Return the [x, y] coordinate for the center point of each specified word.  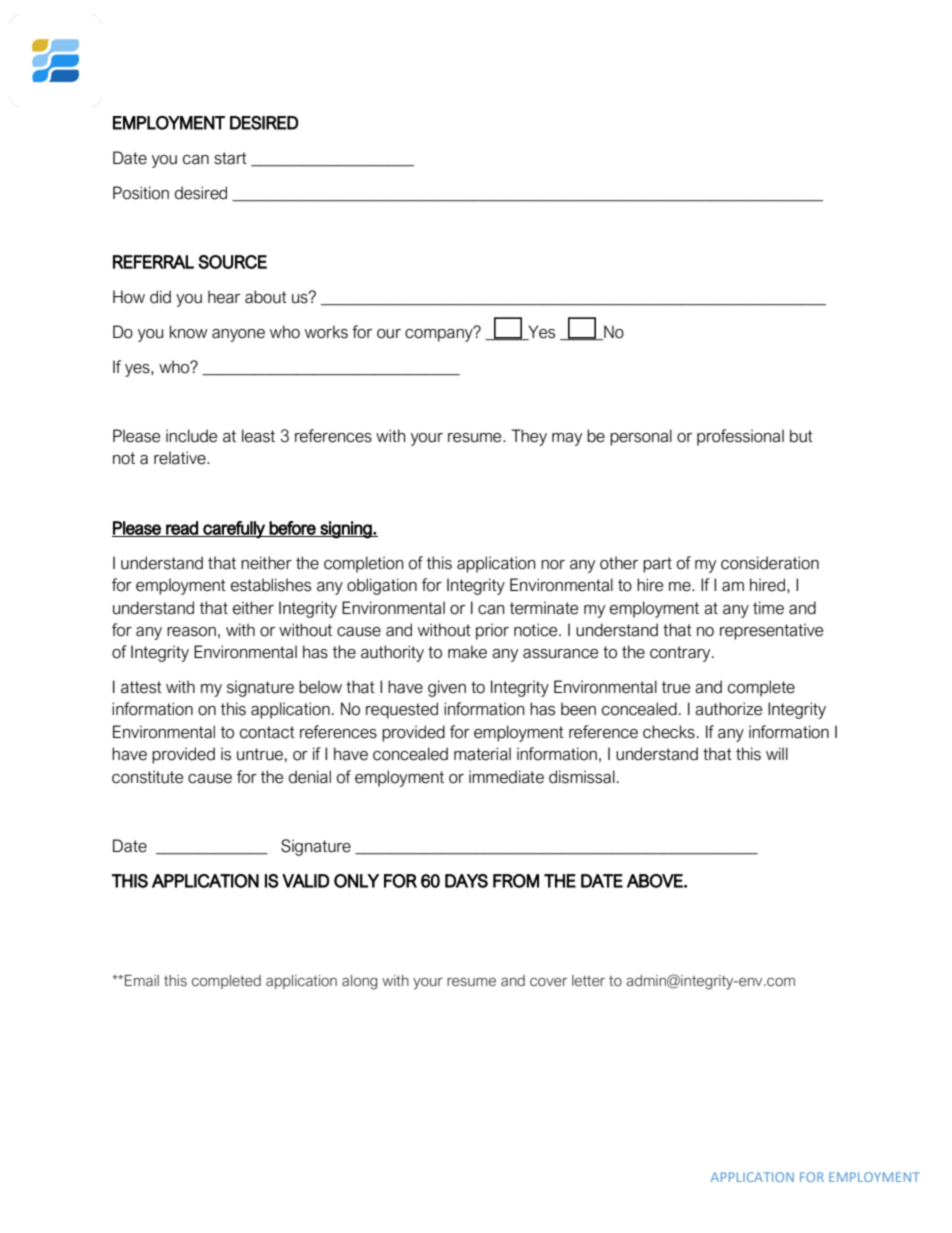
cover [548, 982]
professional [740, 437]
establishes [271, 585]
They [529, 437]
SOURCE [232, 262]
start [230, 158]
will [777, 753]
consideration [770, 563]
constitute [147, 777]
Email [142, 981]
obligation [382, 586]
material [482, 754]
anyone [238, 335]
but [801, 436]
